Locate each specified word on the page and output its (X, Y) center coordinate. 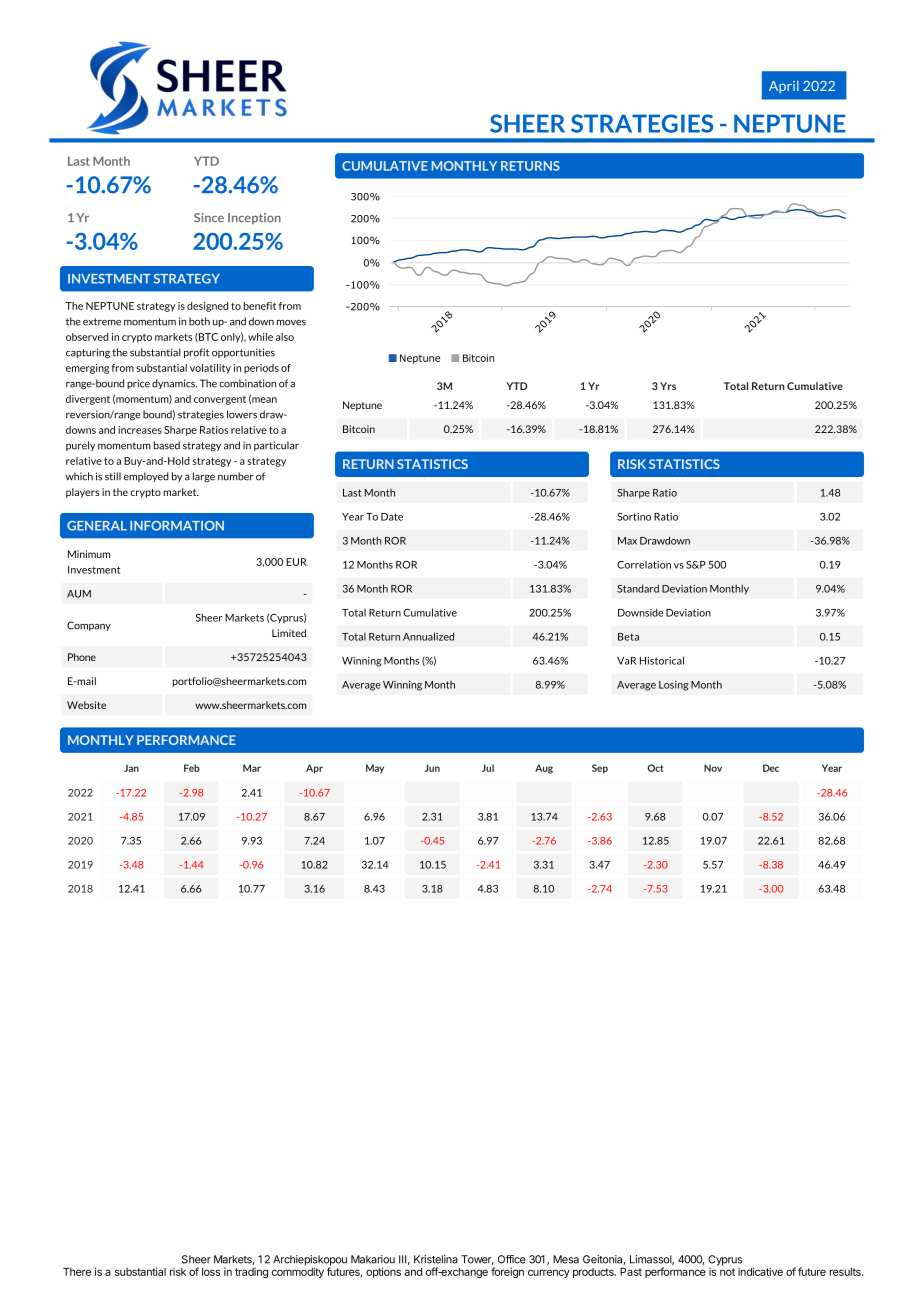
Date (392, 517)
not (727, 1272)
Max (627, 541)
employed (146, 477)
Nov (713, 768)
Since (209, 217)
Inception (254, 219)
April (784, 87)
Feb (192, 768)
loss (211, 1272)
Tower (477, 1260)
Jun (432, 768)
